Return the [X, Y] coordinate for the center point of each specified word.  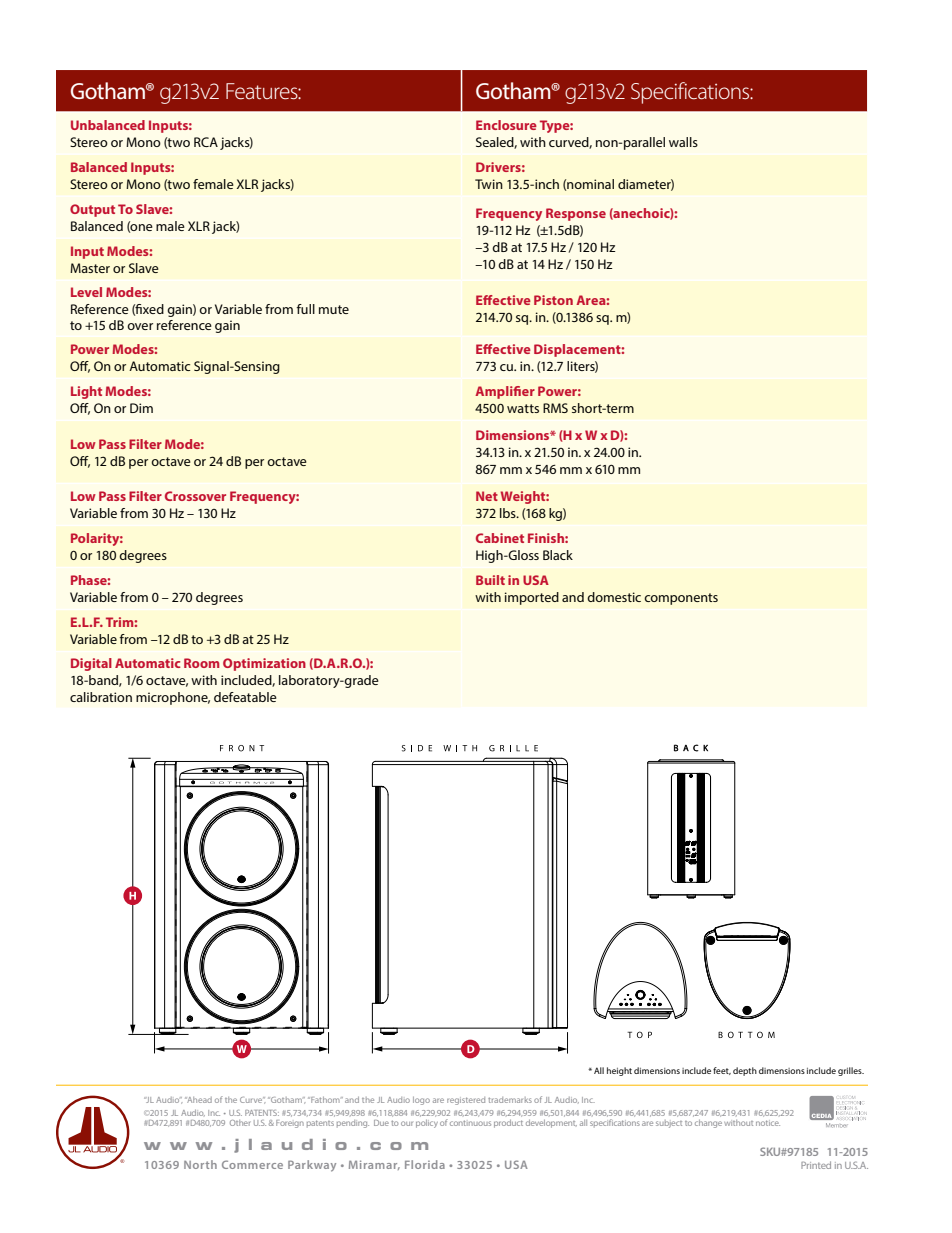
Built [490, 580]
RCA [206, 142]
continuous [470, 1123]
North [200, 1164]
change [708, 1124]
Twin [489, 184]
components [681, 599]
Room [201, 663]
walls [683, 142]
